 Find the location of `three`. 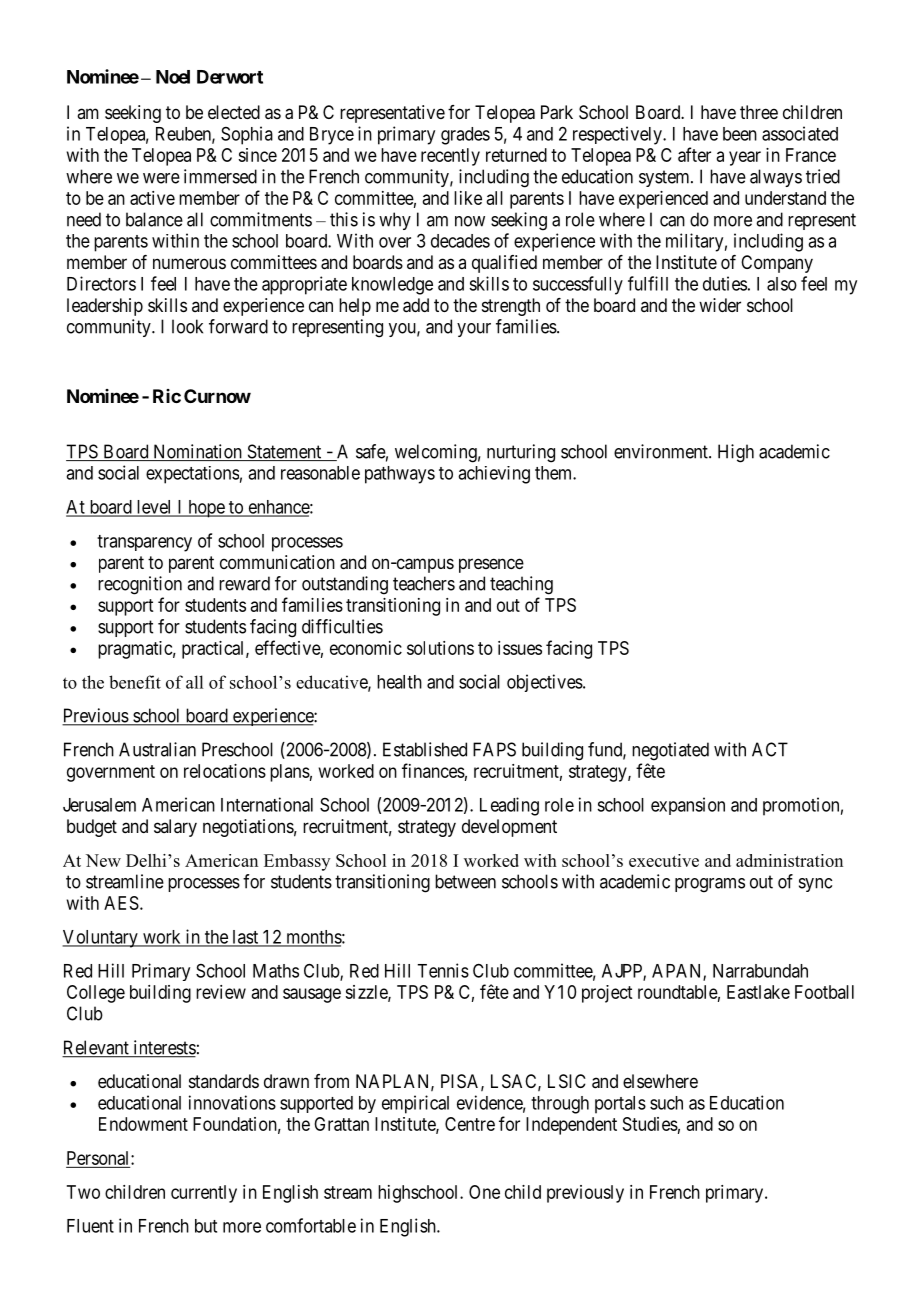

three is located at coordinates (759, 112).
